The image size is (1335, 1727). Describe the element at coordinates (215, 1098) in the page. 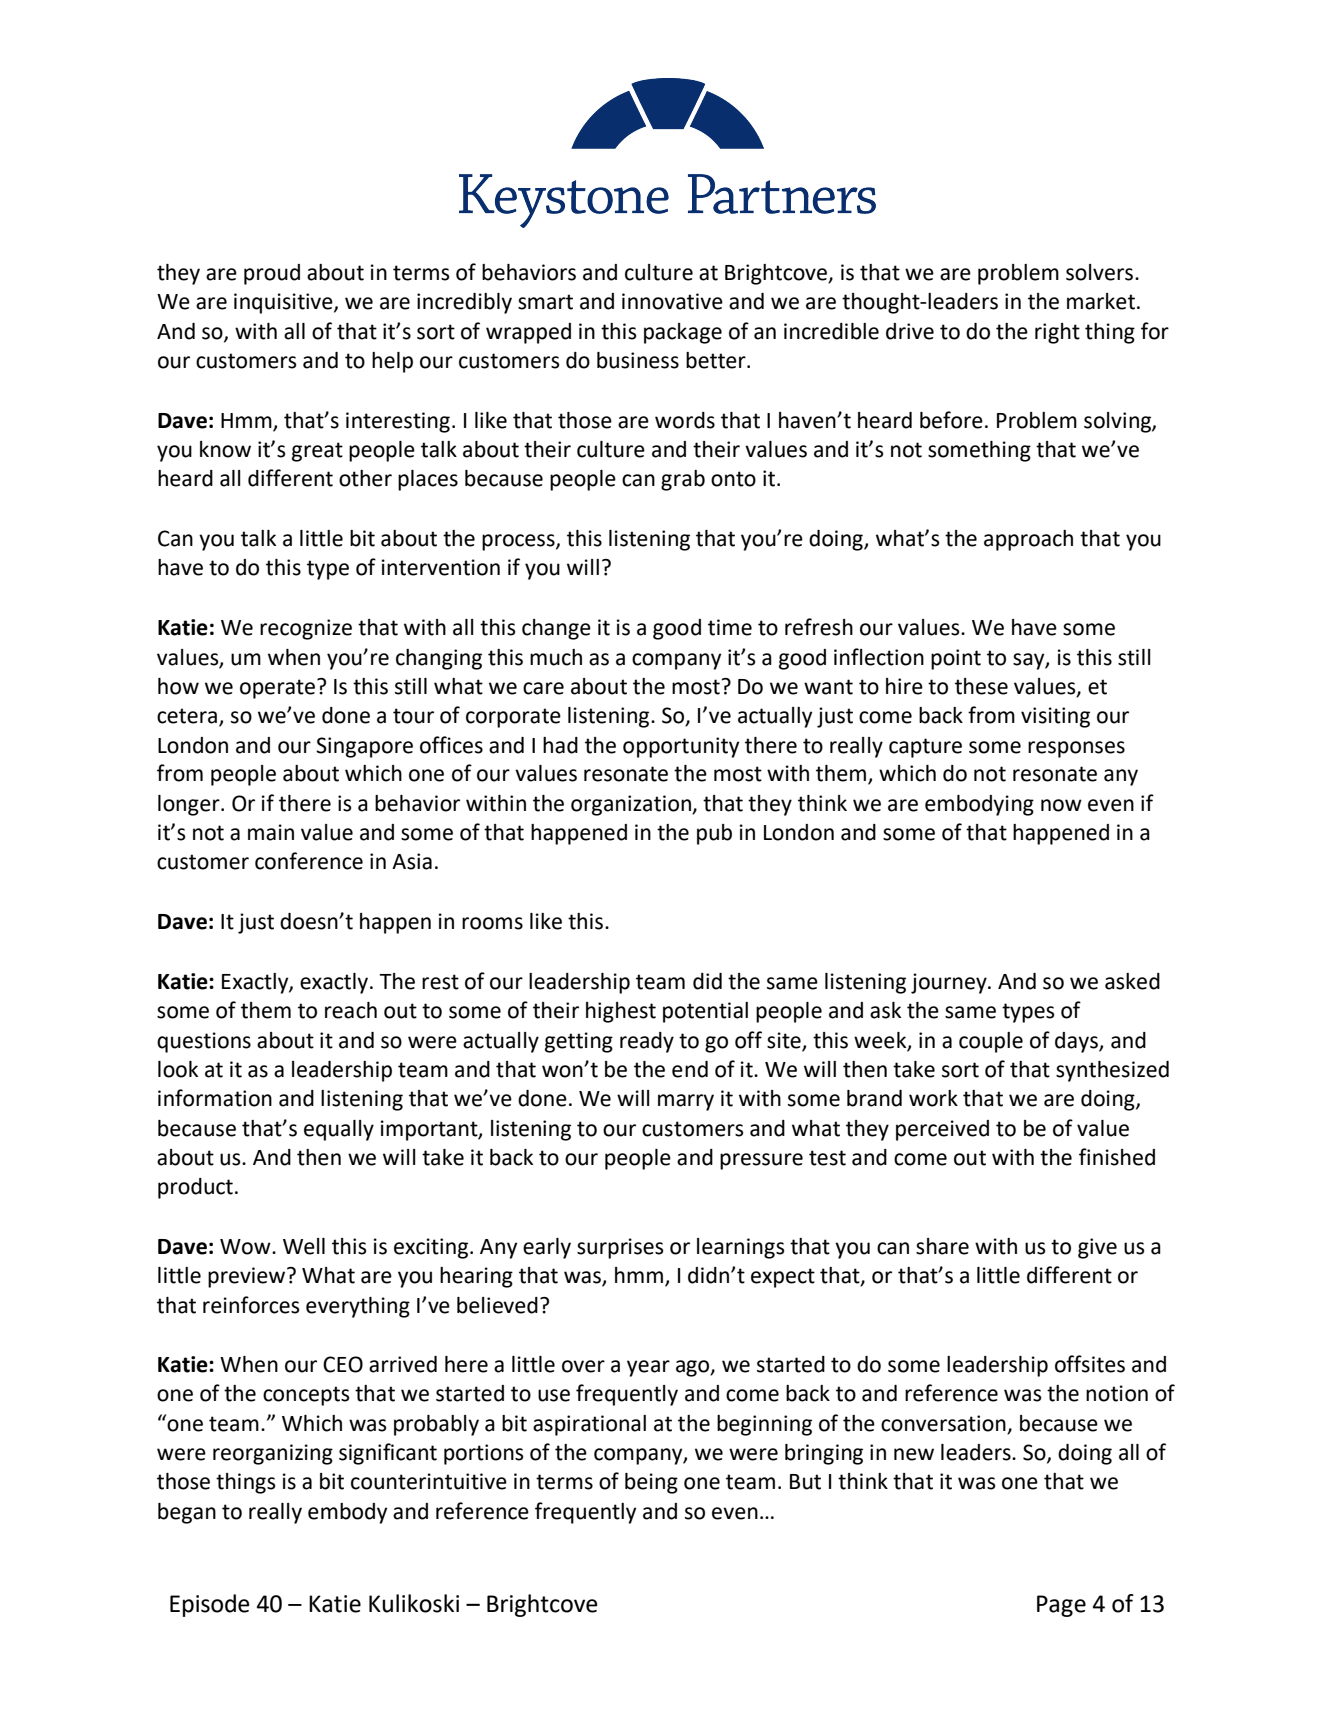

I see `information` at that location.
